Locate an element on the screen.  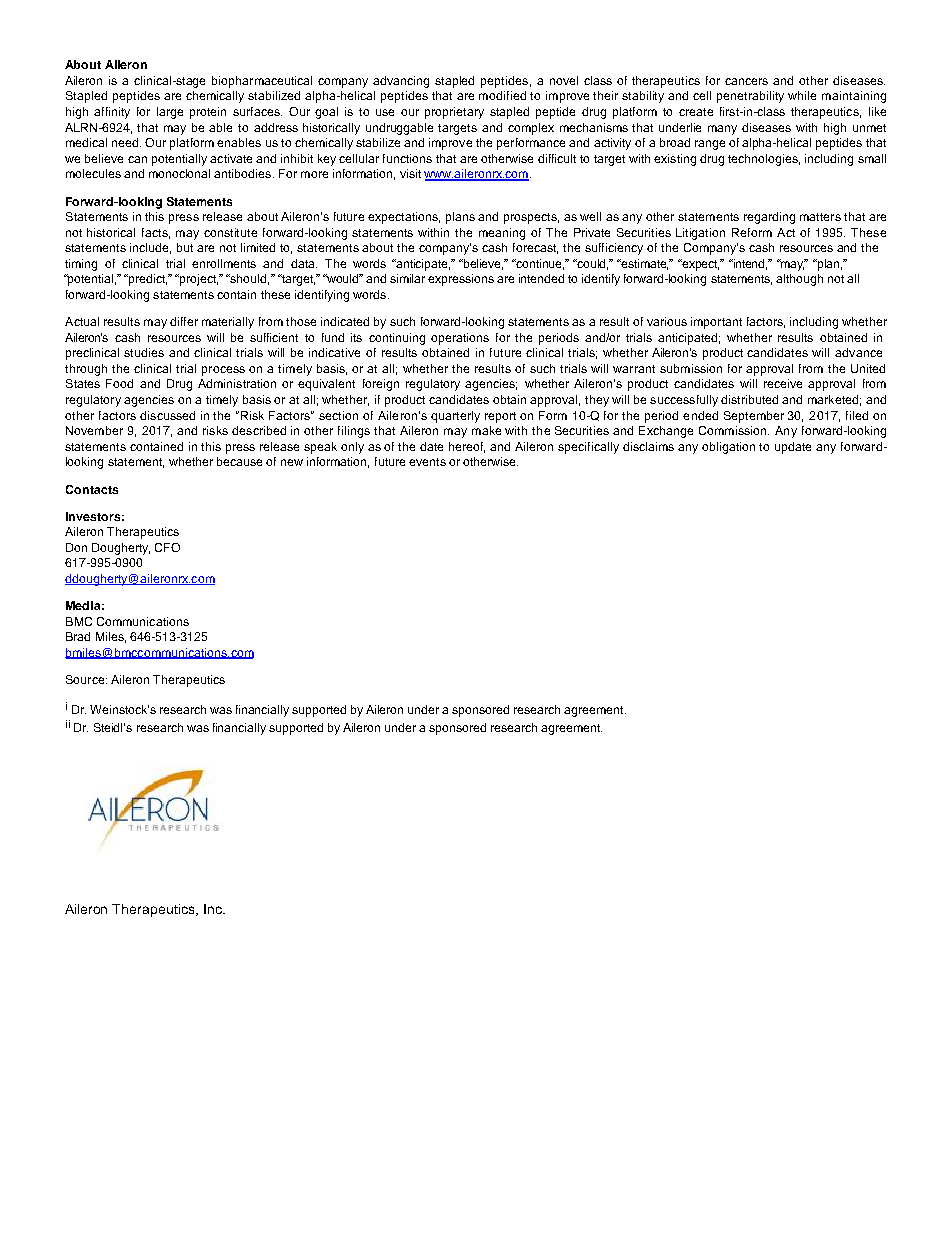
hereof is located at coordinates (467, 447).
